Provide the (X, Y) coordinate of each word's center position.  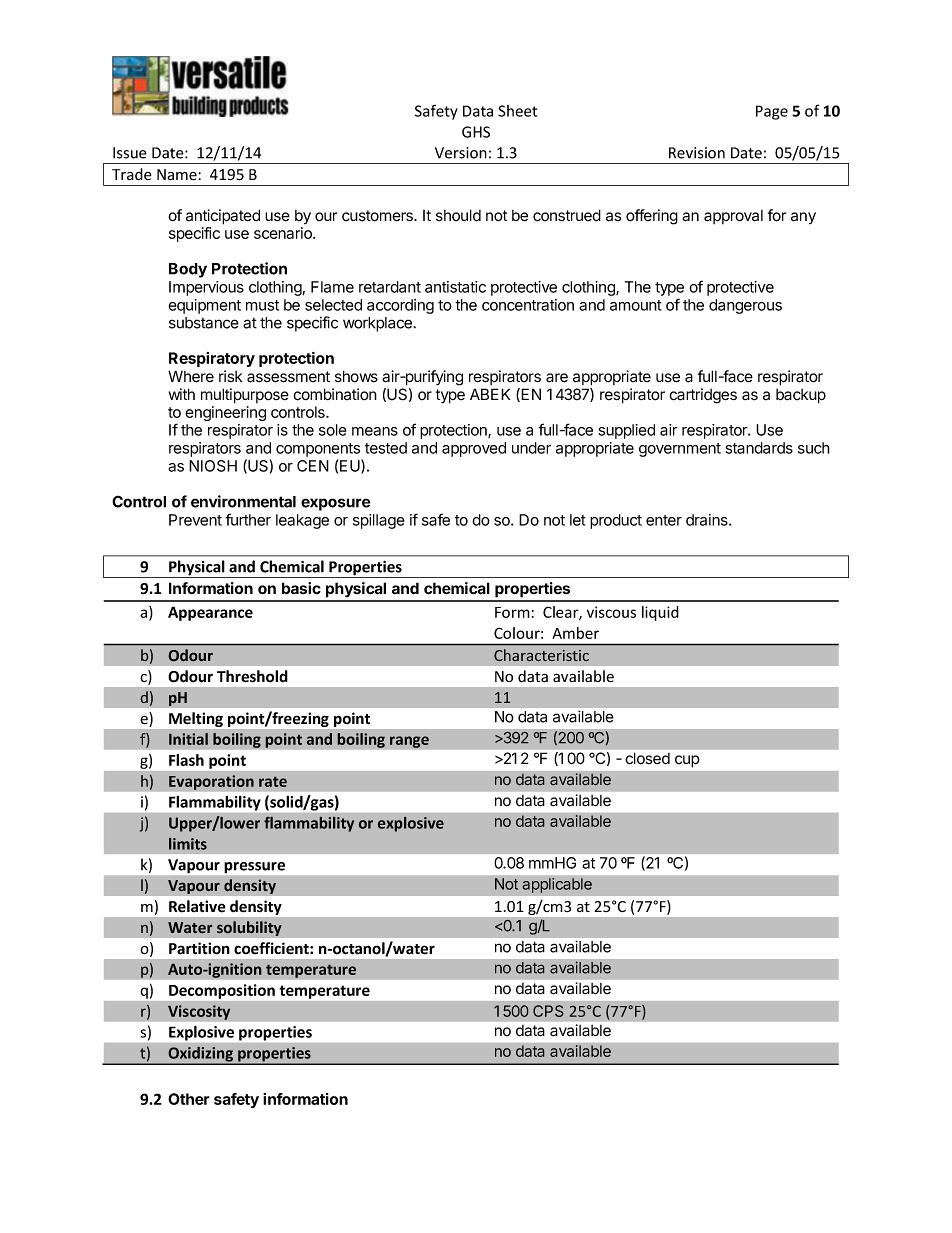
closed (647, 758)
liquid (660, 613)
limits (188, 844)
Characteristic (541, 655)
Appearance (210, 613)
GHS (476, 132)
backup (801, 396)
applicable (557, 885)
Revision (697, 153)
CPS (548, 1011)
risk (230, 376)
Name (177, 175)
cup (687, 761)
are (557, 378)
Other (189, 1099)
